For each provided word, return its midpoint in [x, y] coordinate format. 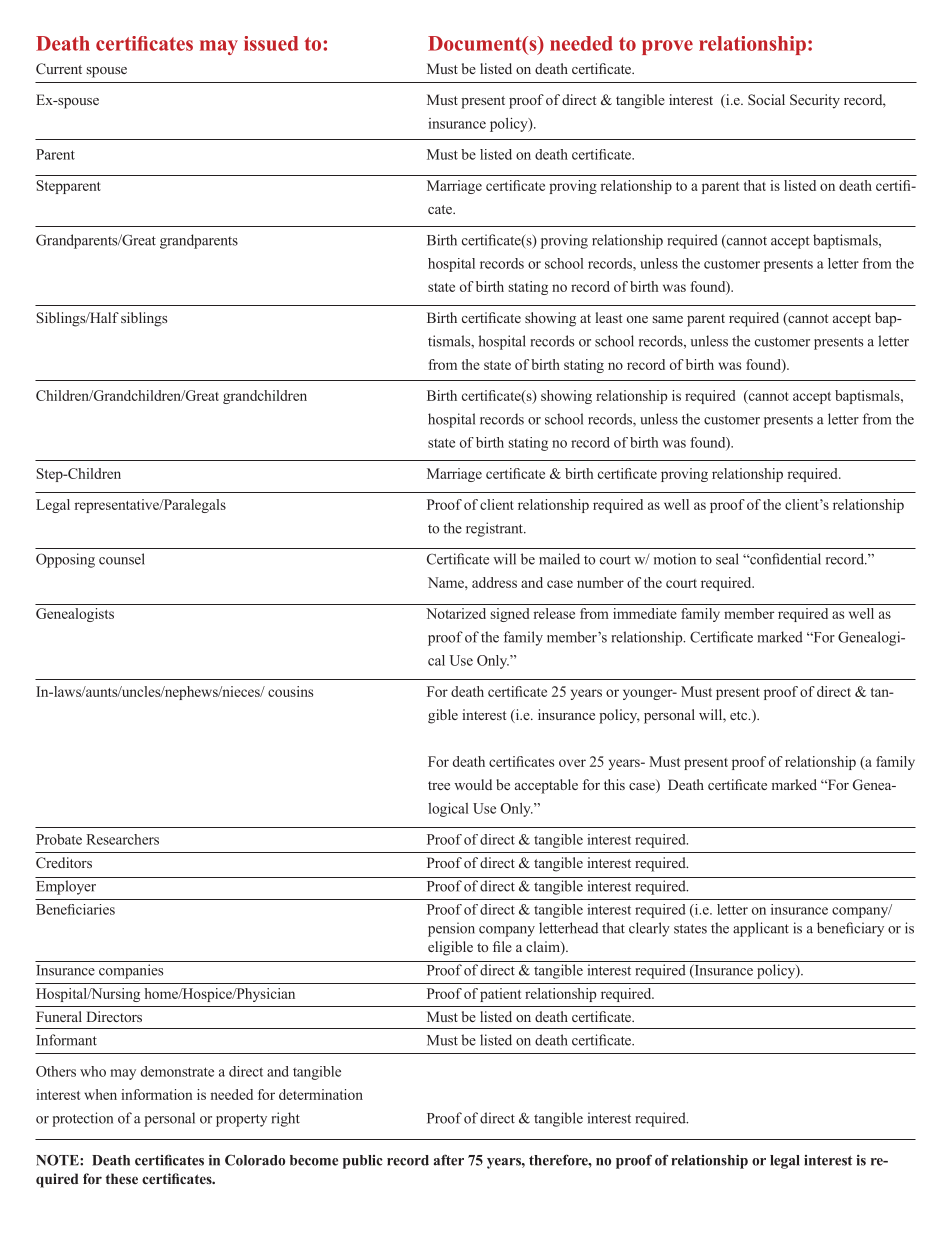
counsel [122, 559]
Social [766, 99]
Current [59, 68]
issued [271, 43]
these [122, 1178]
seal [727, 559]
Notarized [456, 613]
